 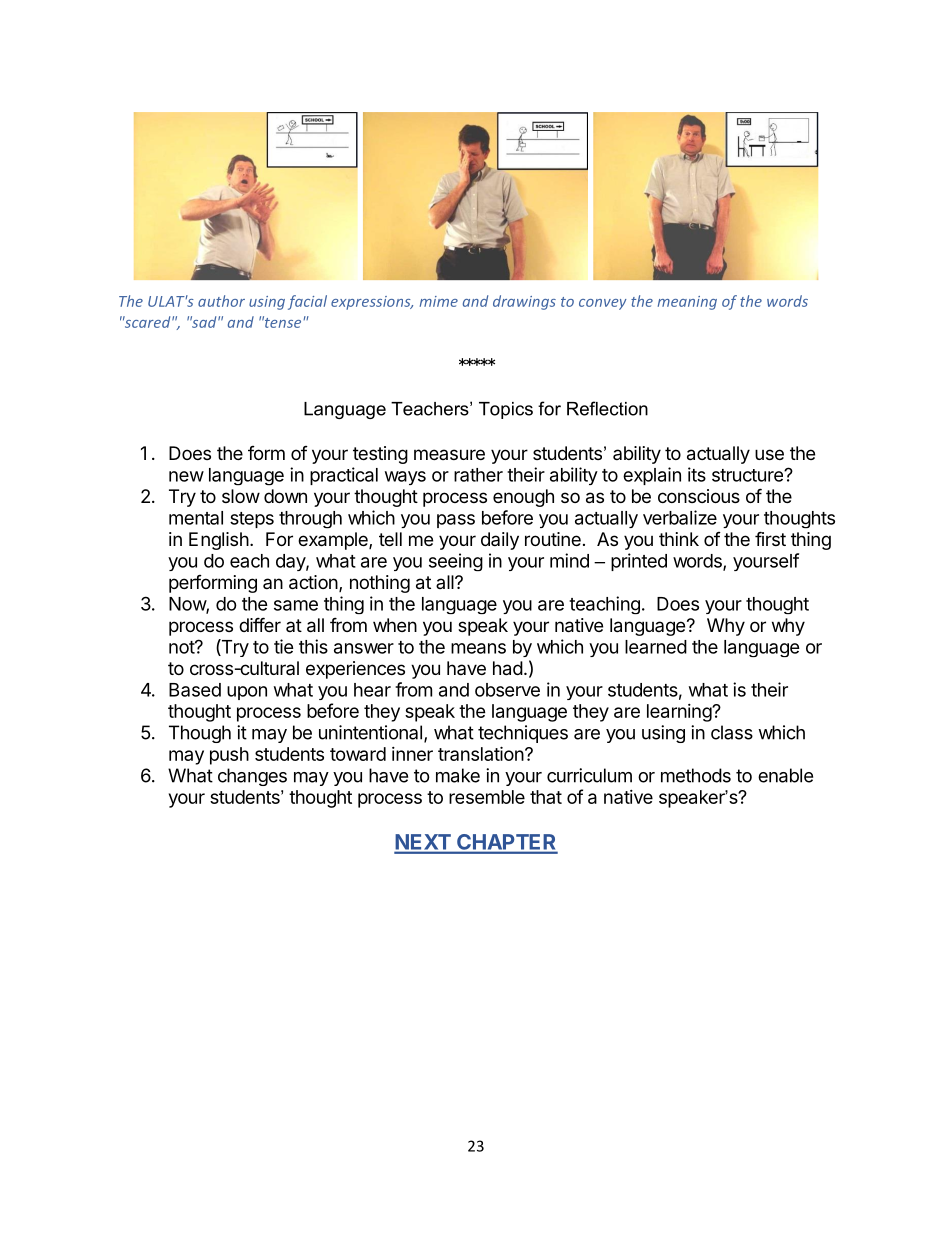 What do you see at coordinates (252, 777) in the image?
I see `changes` at bounding box center [252, 777].
